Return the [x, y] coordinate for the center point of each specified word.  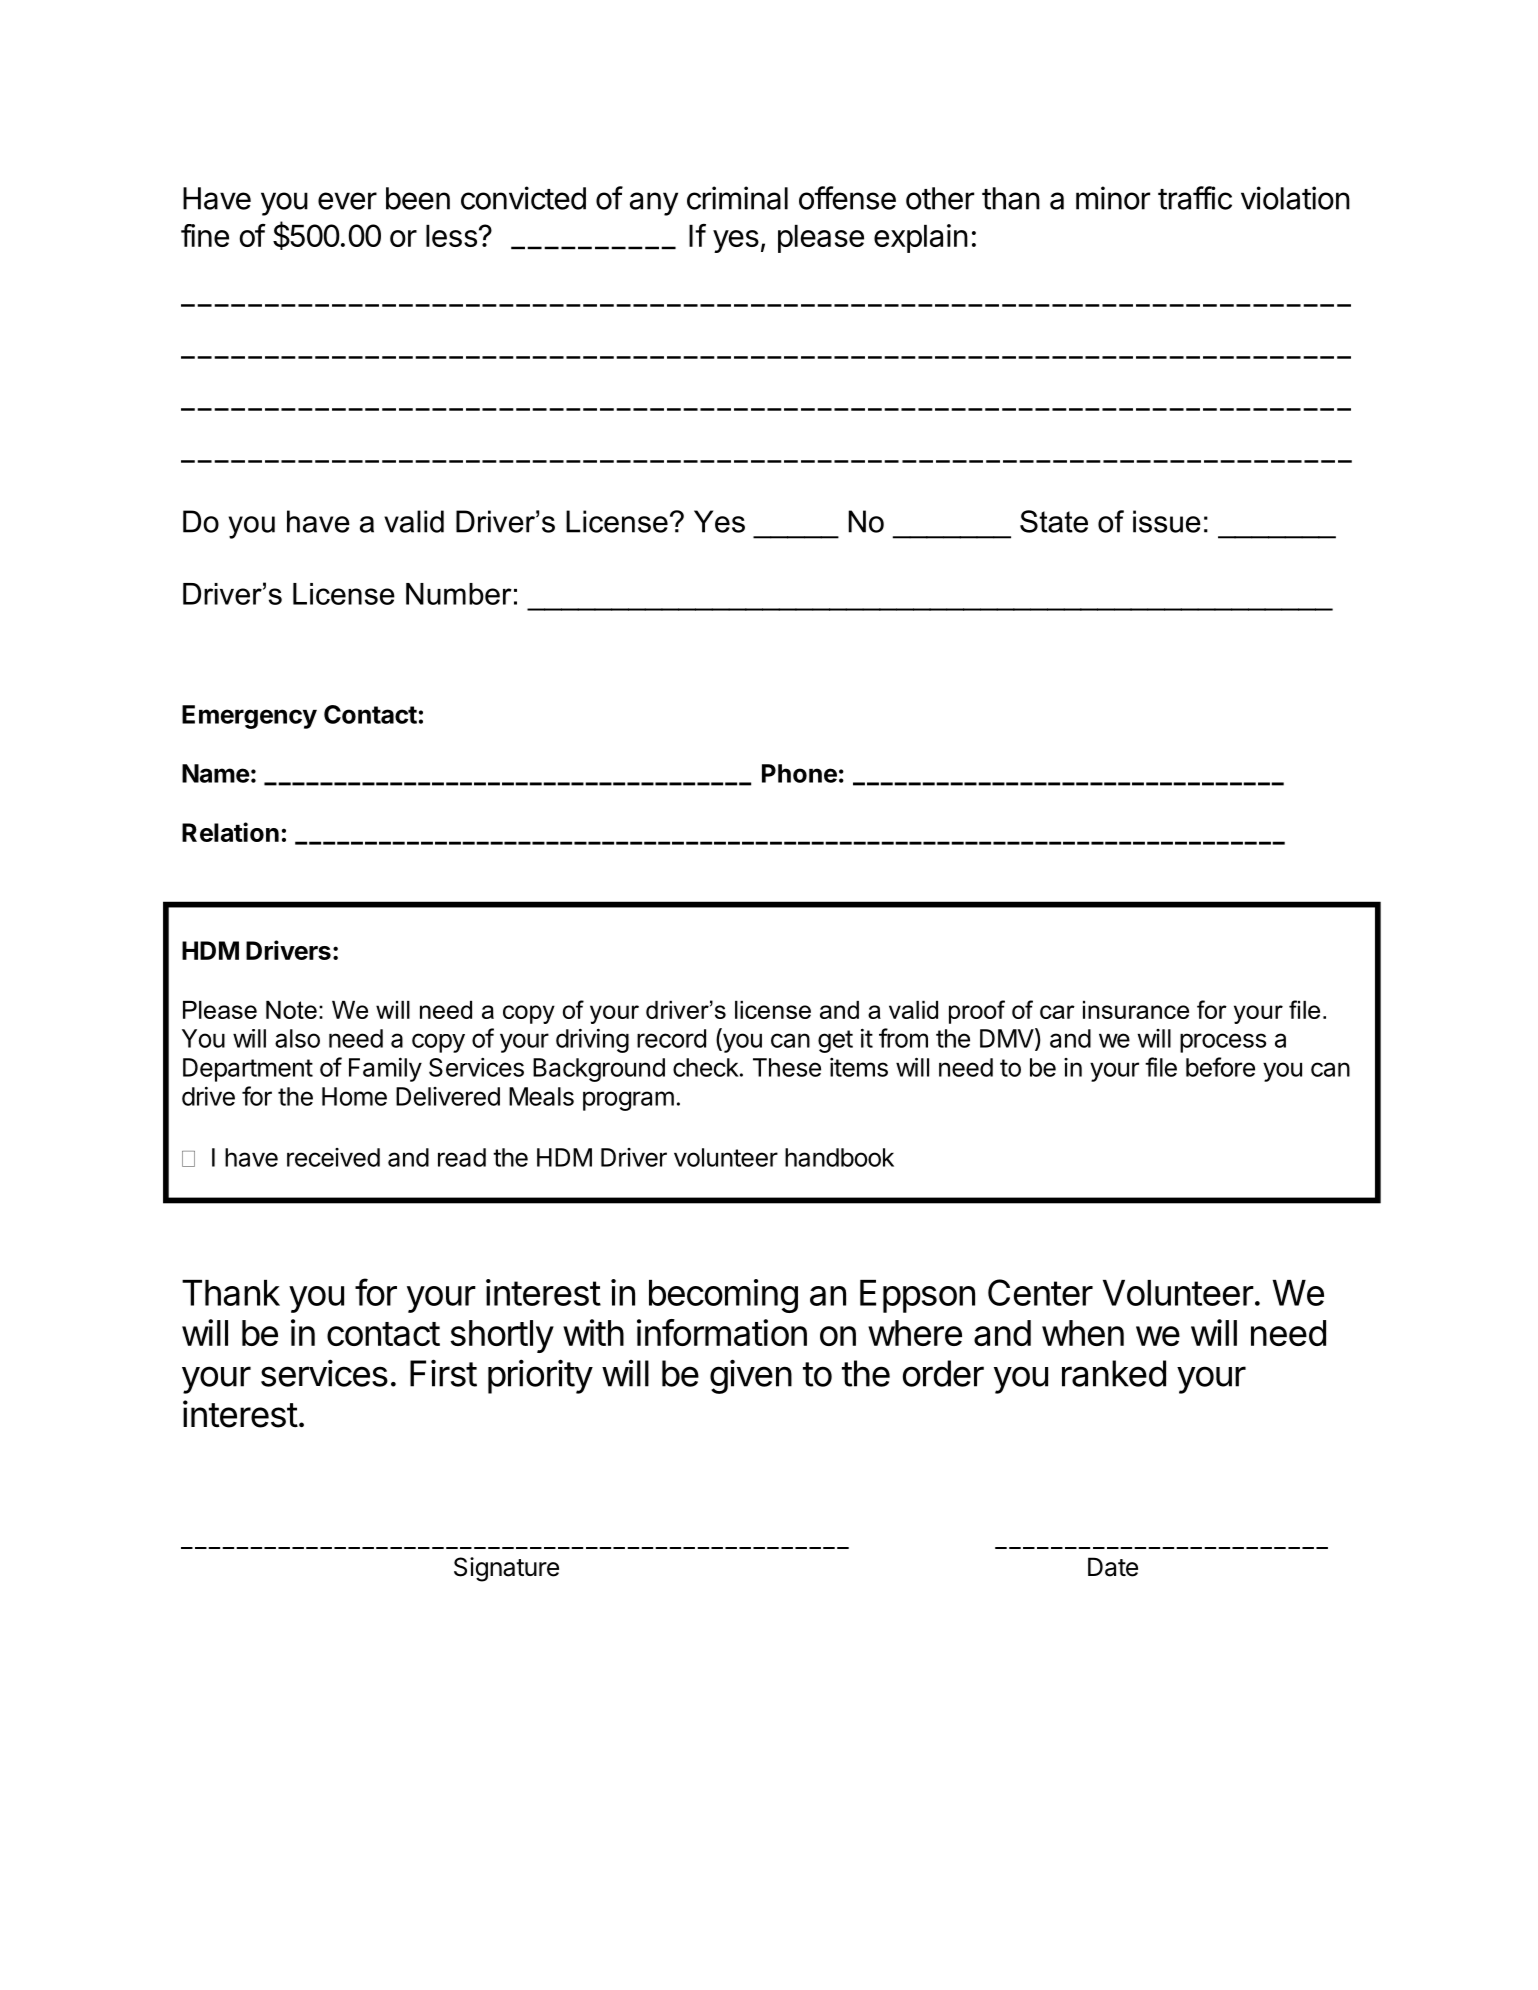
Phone [799, 773]
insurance [1136, 1010]
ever [347, 201]
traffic [1195, 198]
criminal [737, 198]
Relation [230, 832]
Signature [506, 1569]
